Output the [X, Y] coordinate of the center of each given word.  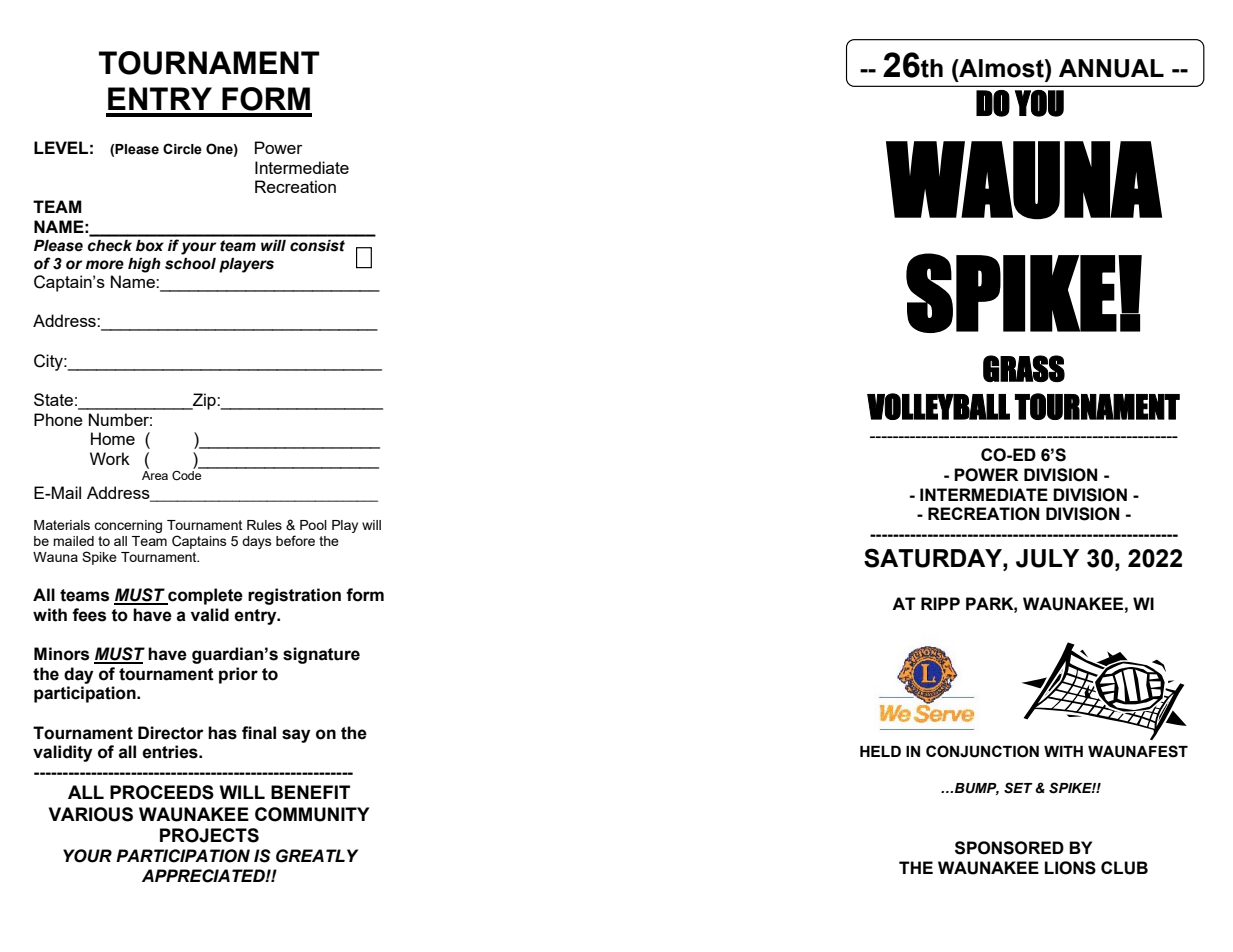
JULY [1047, 558]
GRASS [1024, 368]
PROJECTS [209, 835]
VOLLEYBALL [938, 406]
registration [294, 596]
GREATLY [317, 856]
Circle [182, 149]
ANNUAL [1111, 68]
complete [204, 596]
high [144, 265]
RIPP [940, 603]
